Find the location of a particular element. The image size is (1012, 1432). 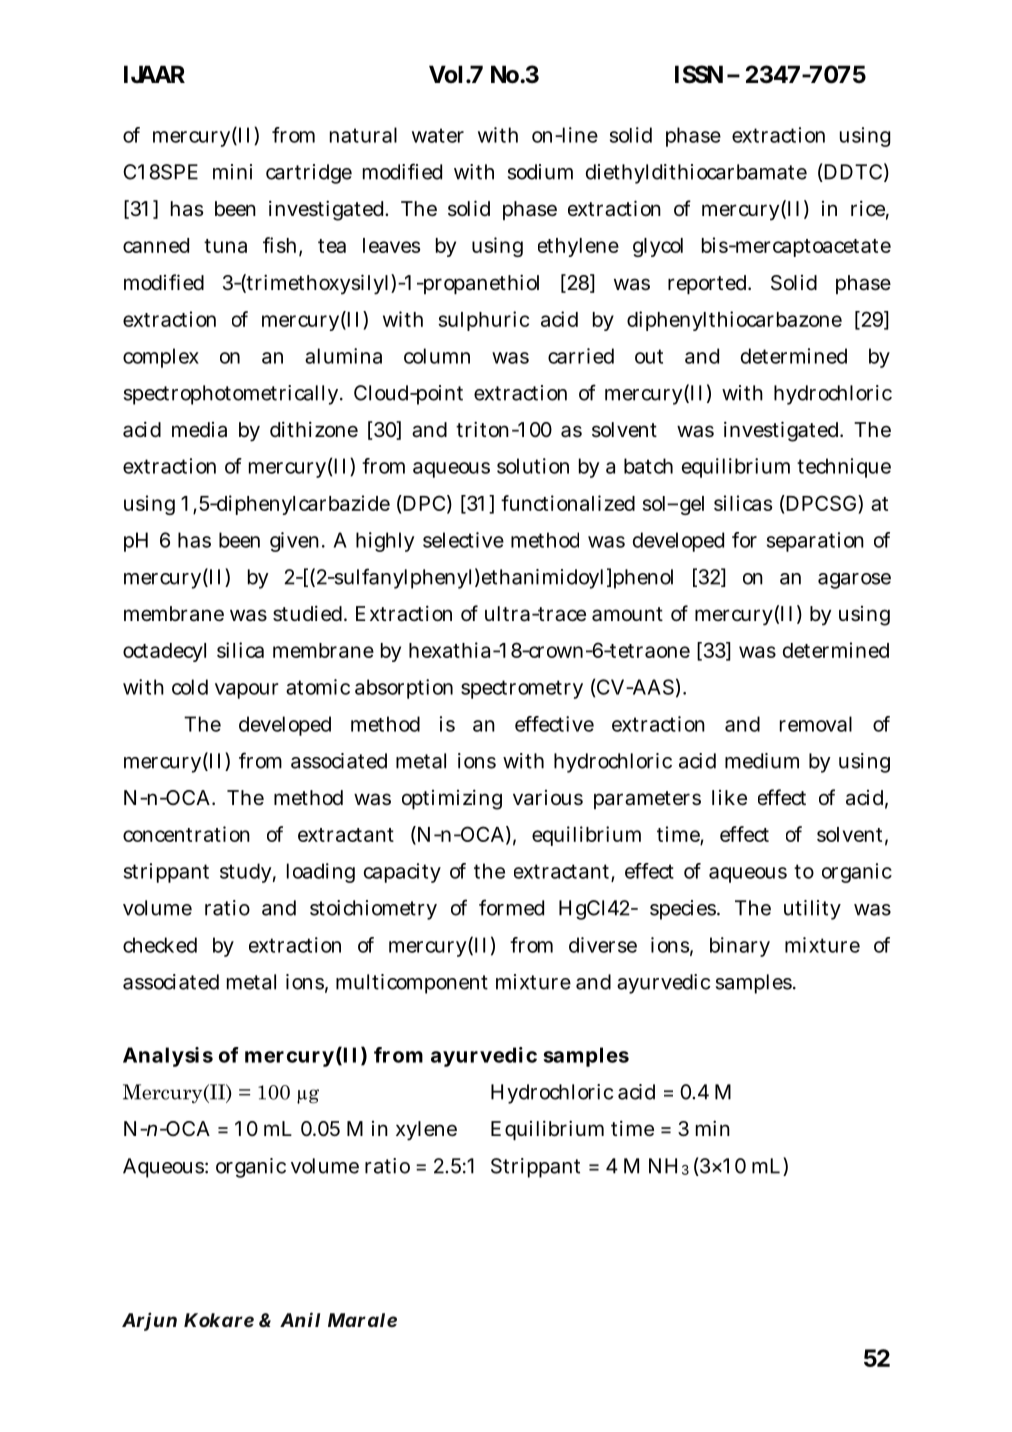

sodium is located at coordinates (540, 172).
